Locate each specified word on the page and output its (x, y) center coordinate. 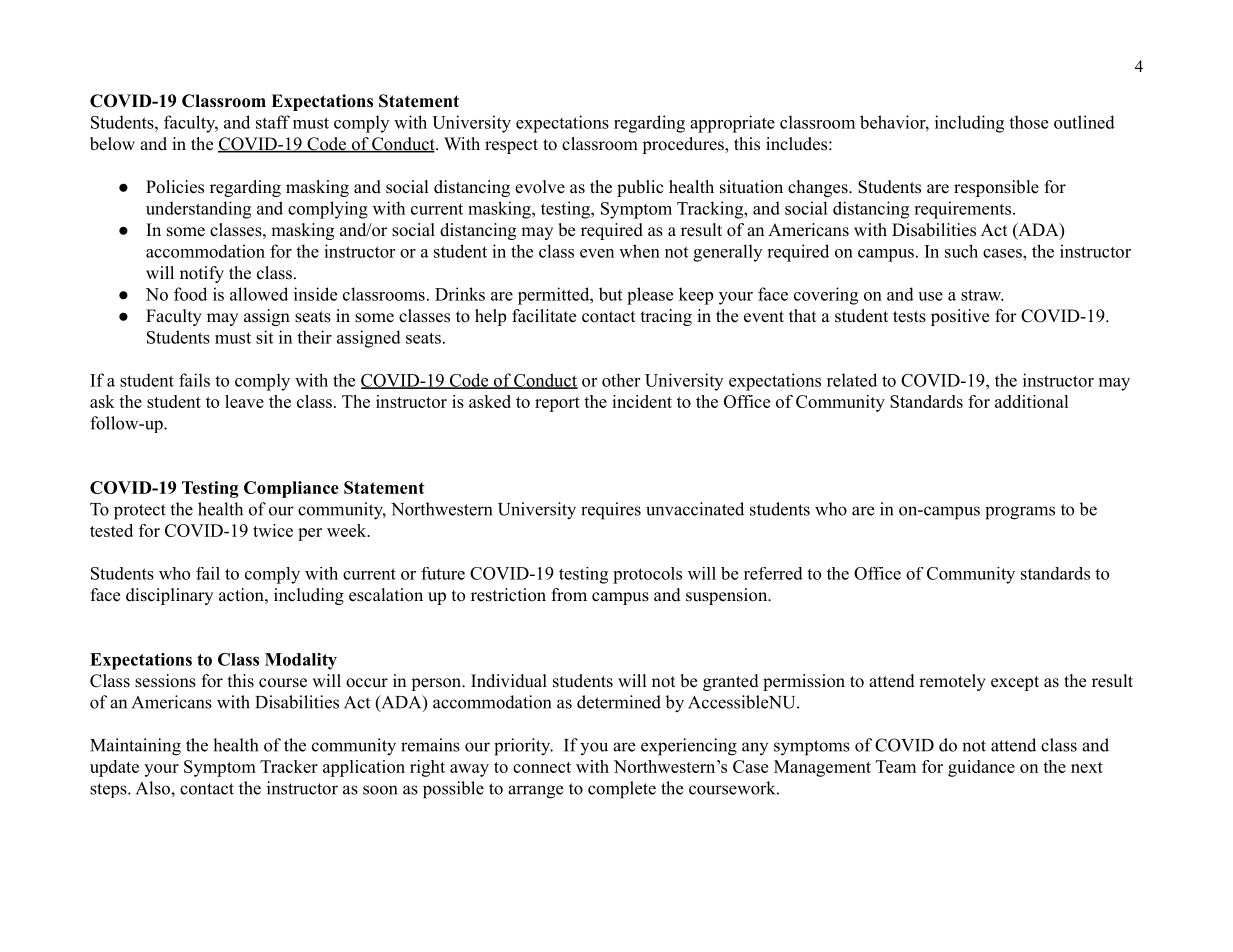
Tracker (289, 766)
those (1028, 122)
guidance (981, 768)
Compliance (291, 489)
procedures (684, 145)
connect (542, 767)
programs (1020, 513)
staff (273, 122)
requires (611, 511)
